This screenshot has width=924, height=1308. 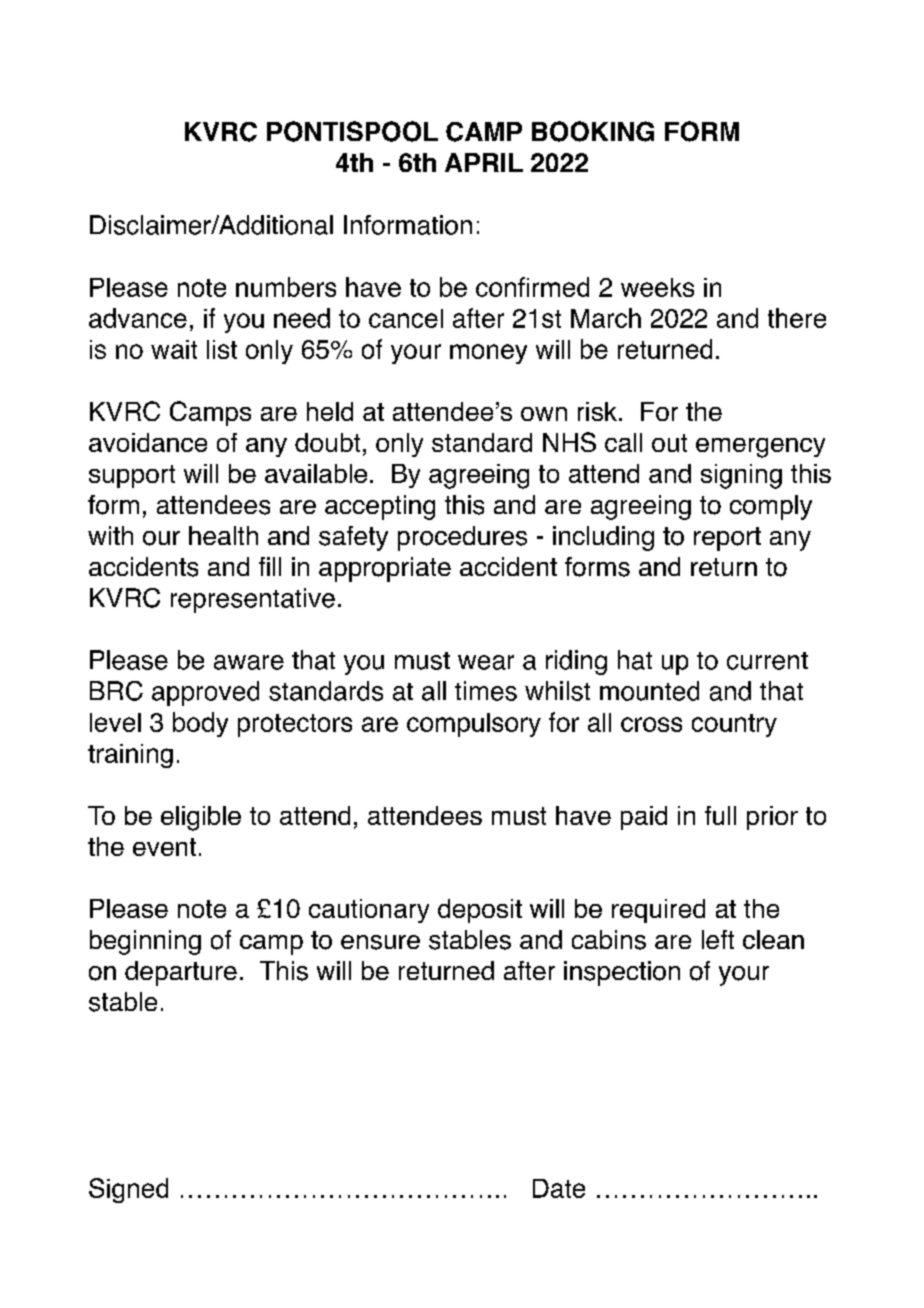 I want to click on current, so click(x=767, y=661).
